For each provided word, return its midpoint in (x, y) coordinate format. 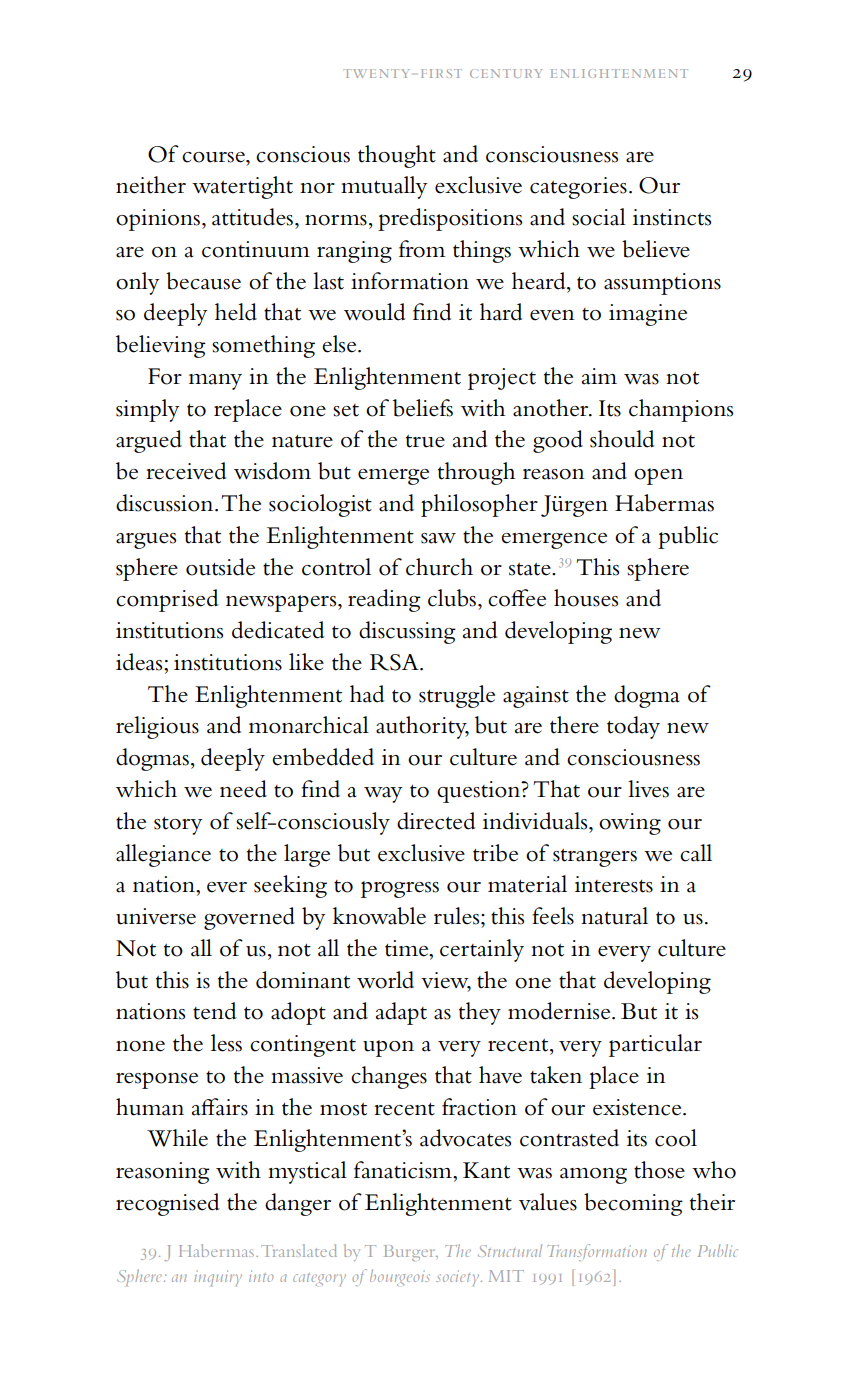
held (236, 312)
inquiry (218, 1278)
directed (436, 821)
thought (397, 156)
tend (214, 1011)
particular (655, 1045)
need (243, 789)
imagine (648, 315)
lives (648, 789)
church (439, 567)
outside (220, 567)
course (214, 157)
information (410, 281)
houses (586, 598)
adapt (401, 1013)
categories (578, 188)
